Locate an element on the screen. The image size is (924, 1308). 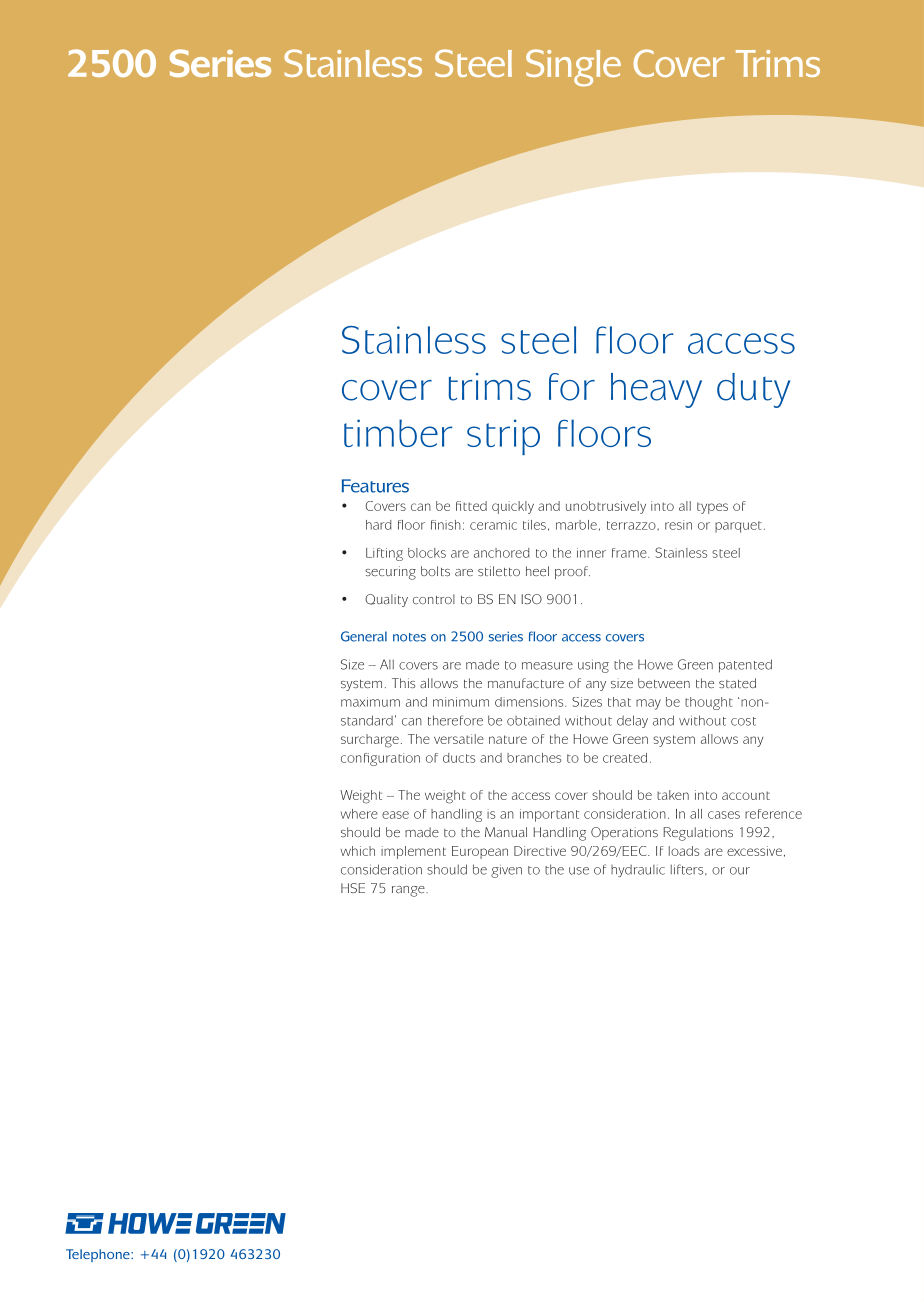
heavy is located at coordinates (656, 390).
